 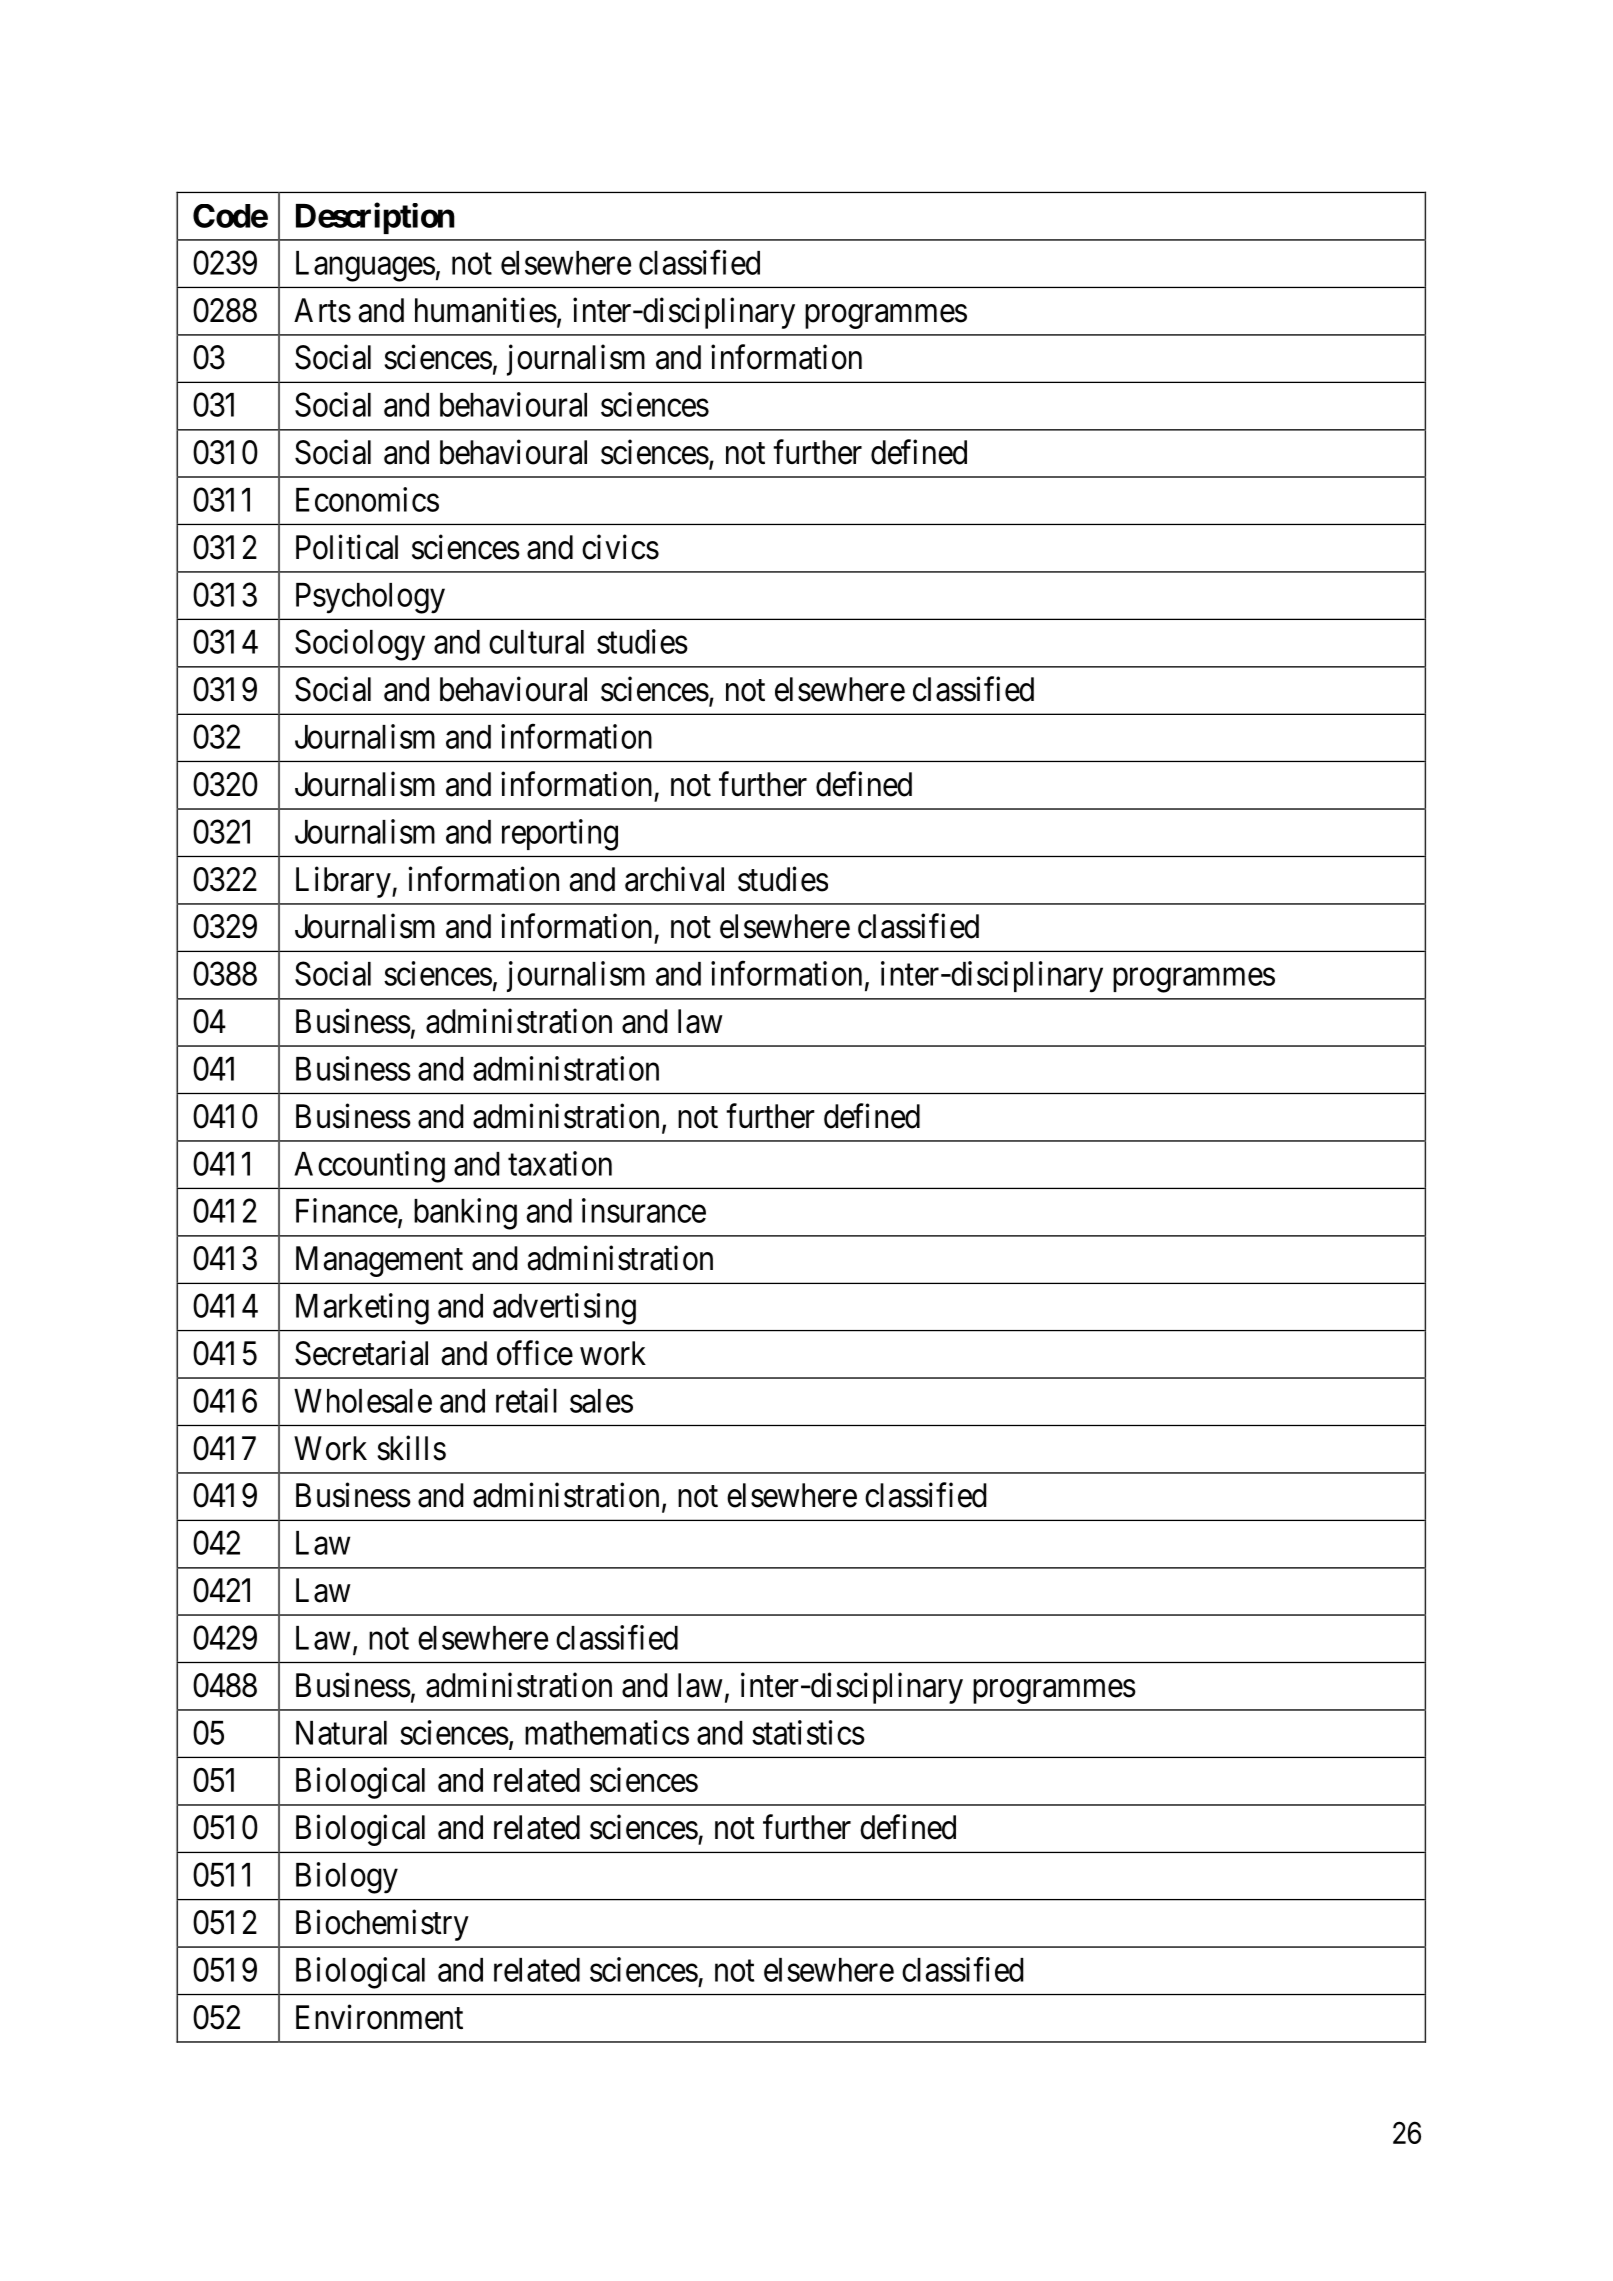 What do you see at coordinates (379, 2017) in the document?
I see `Environment` at bounding box center [379, 2017].
